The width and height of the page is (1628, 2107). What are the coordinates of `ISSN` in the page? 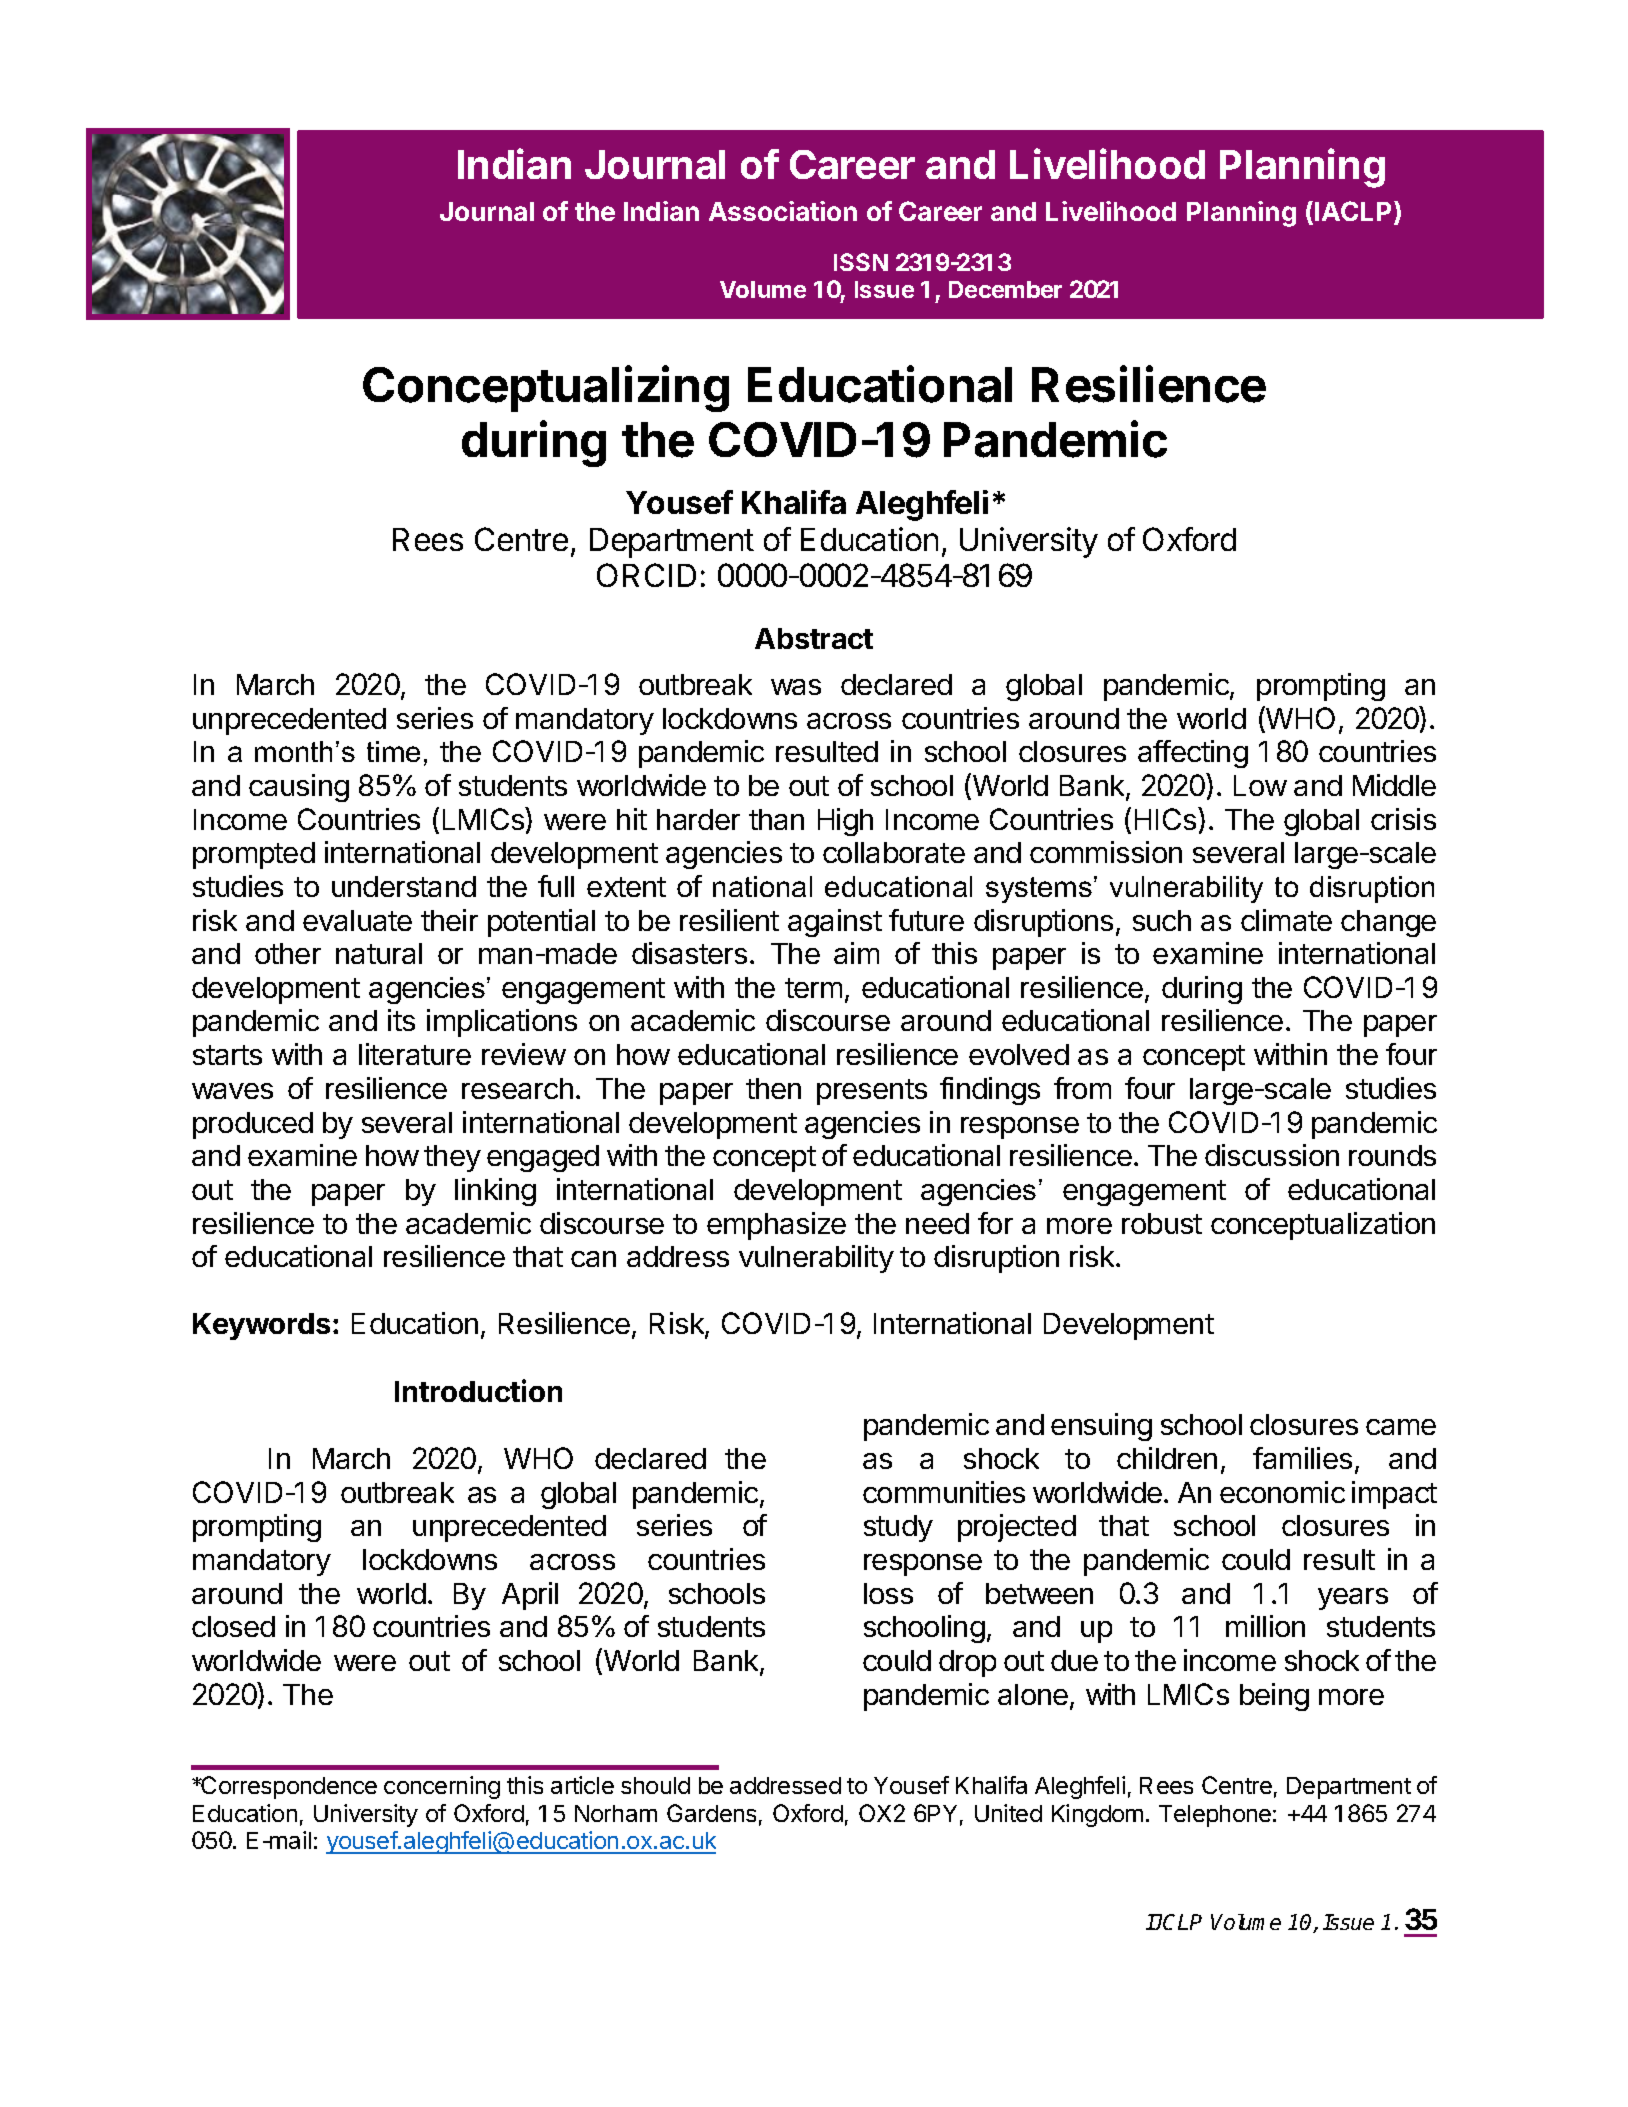 It's located at (861, 262).
